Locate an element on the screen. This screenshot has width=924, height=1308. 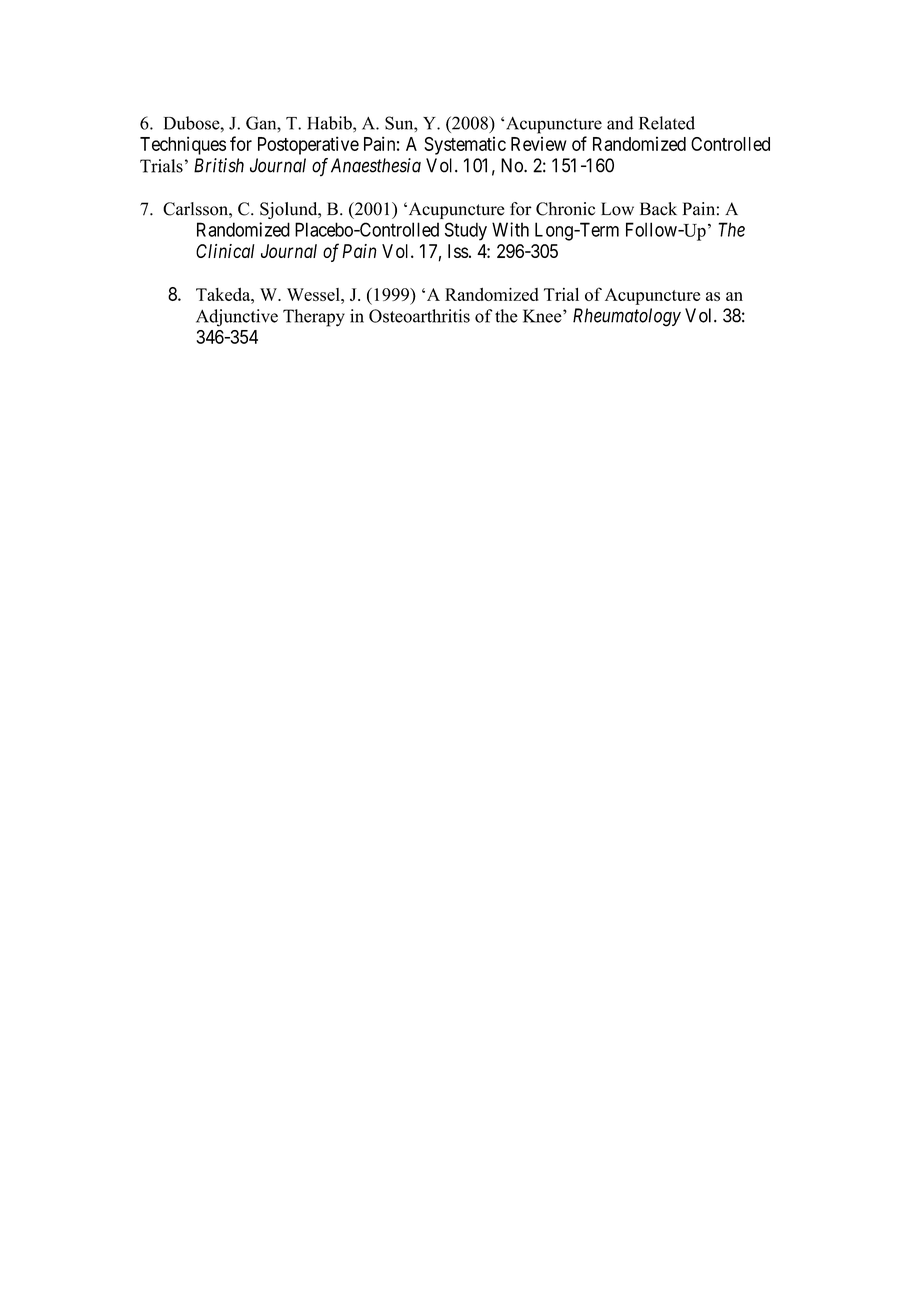
Systematic is located at coordinates (465, 145).
